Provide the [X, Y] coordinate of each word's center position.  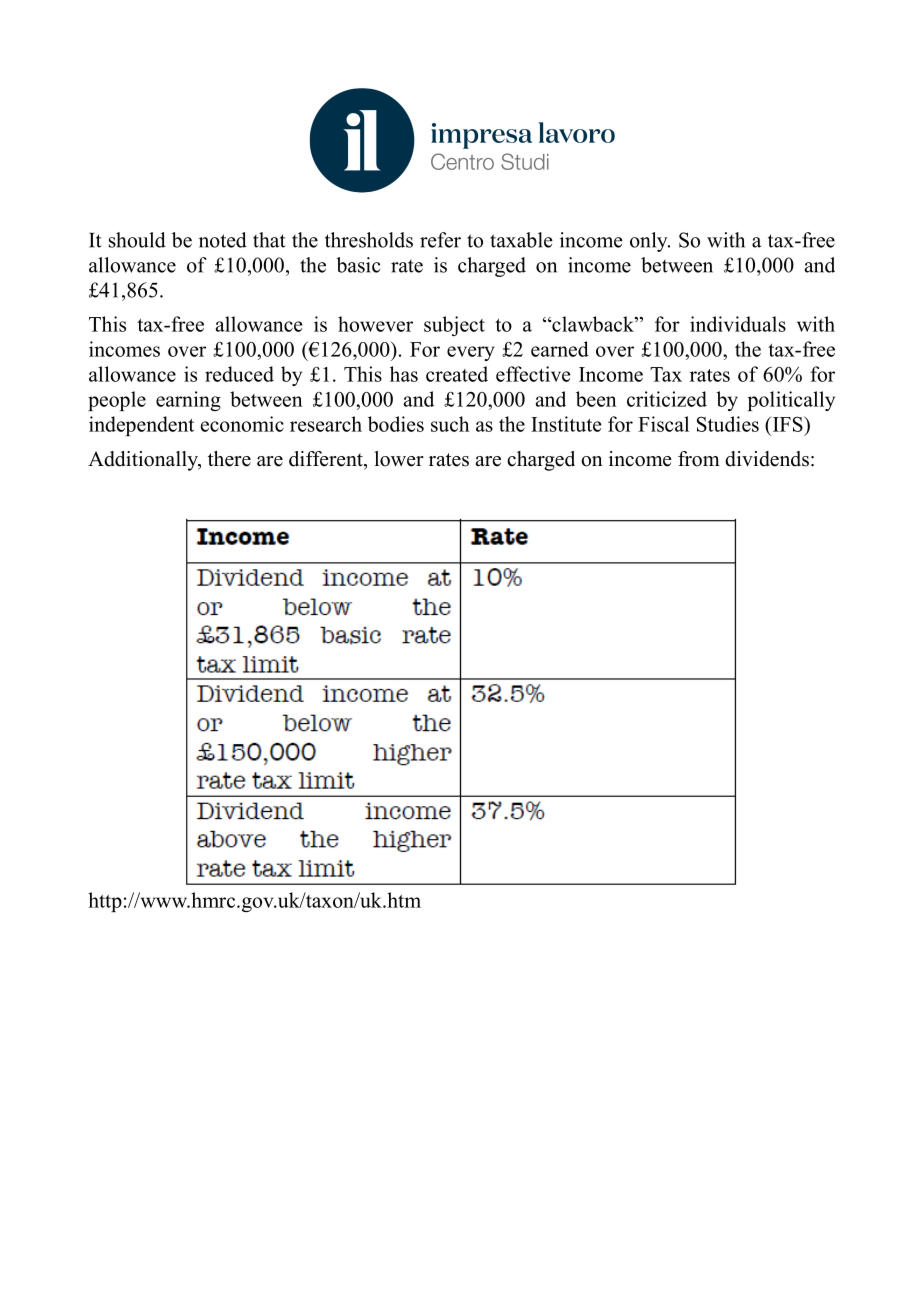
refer [440, 240]
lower [399, 459]
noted [223, 240]
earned [560, 349]
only [650, 242]
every [471, 353]
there [229, 459]
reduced [239, 374]
